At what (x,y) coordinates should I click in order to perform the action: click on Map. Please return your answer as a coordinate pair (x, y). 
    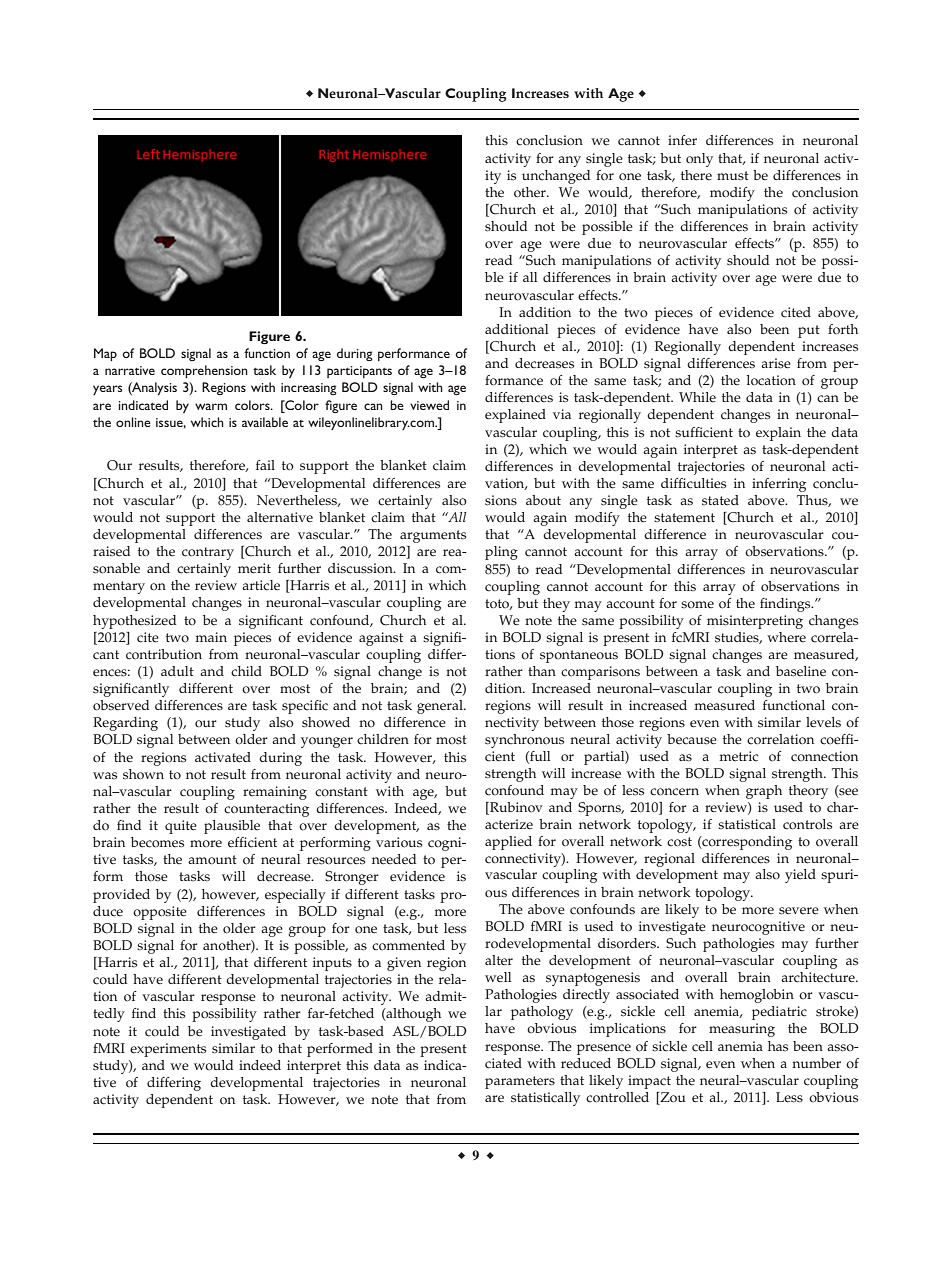
    Looking at the image, I should click on (105, 354).
